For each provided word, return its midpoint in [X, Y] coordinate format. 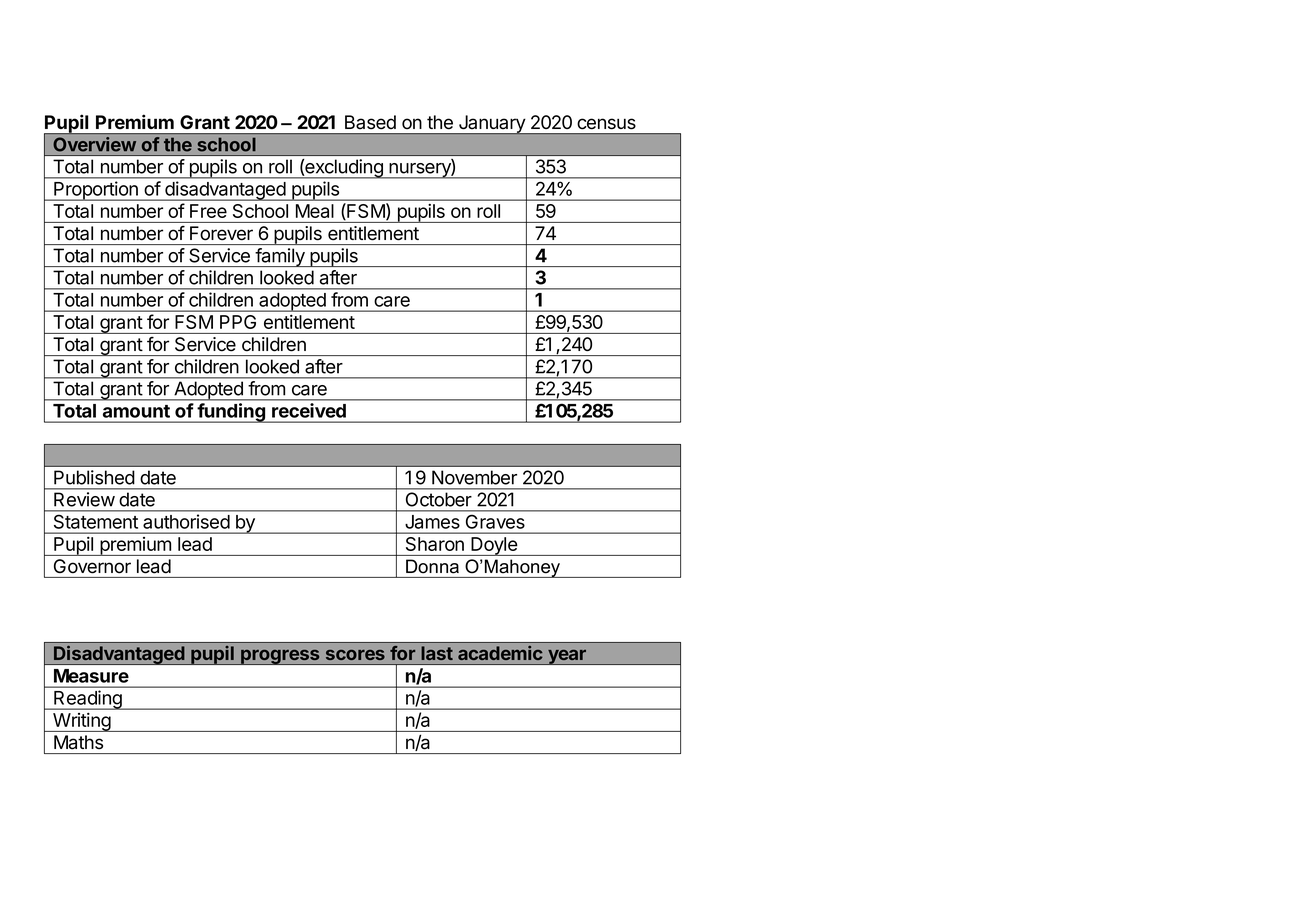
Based [370, 122]
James [433, 522]
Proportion [96, 191]
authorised [186, 522]
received [309, 410]
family [280, 257]
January [492, 125]
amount [136, 411]
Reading [88, 700]
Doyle [494, 546]
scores [355, 655]
